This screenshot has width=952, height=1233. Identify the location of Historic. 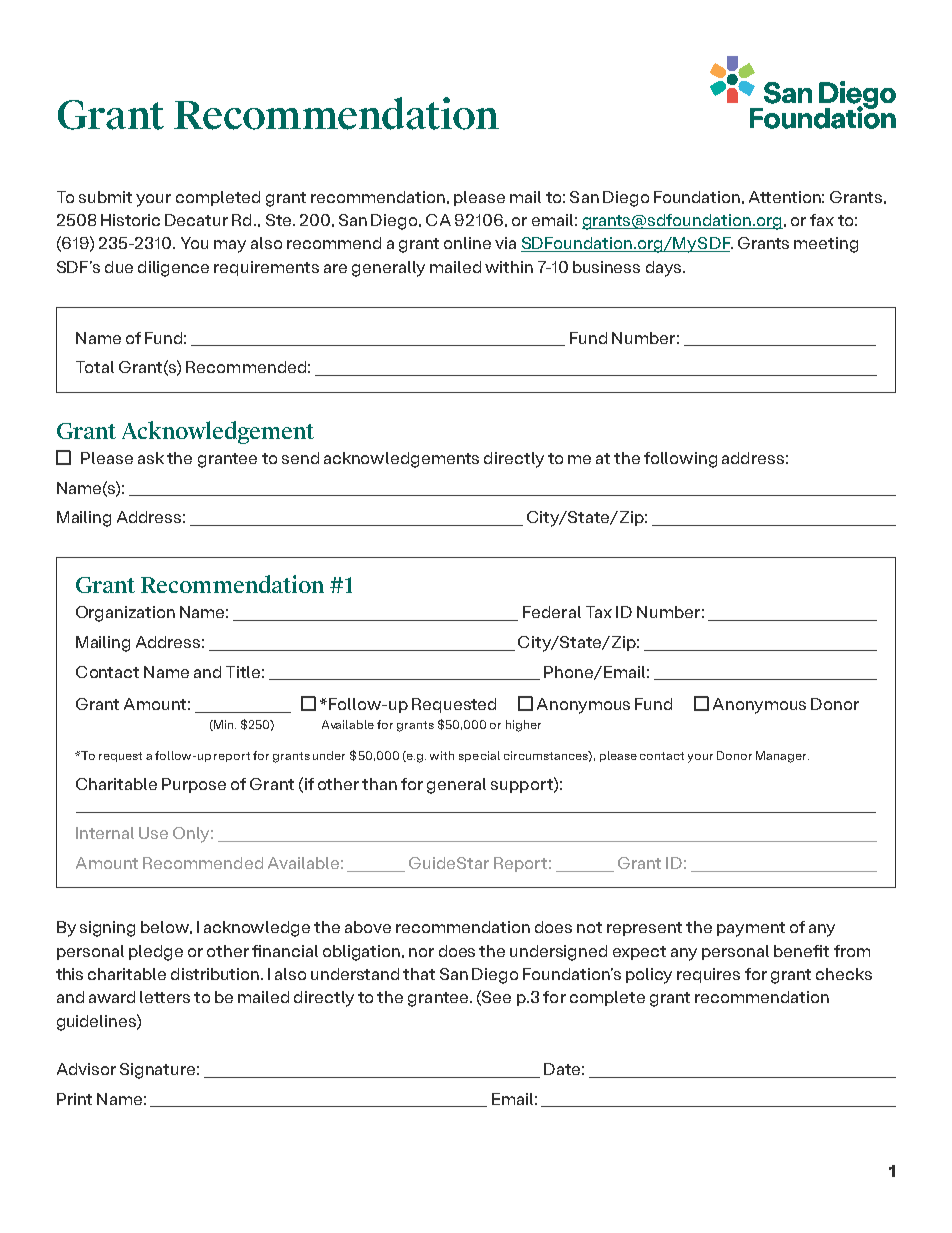
(130, 220).
